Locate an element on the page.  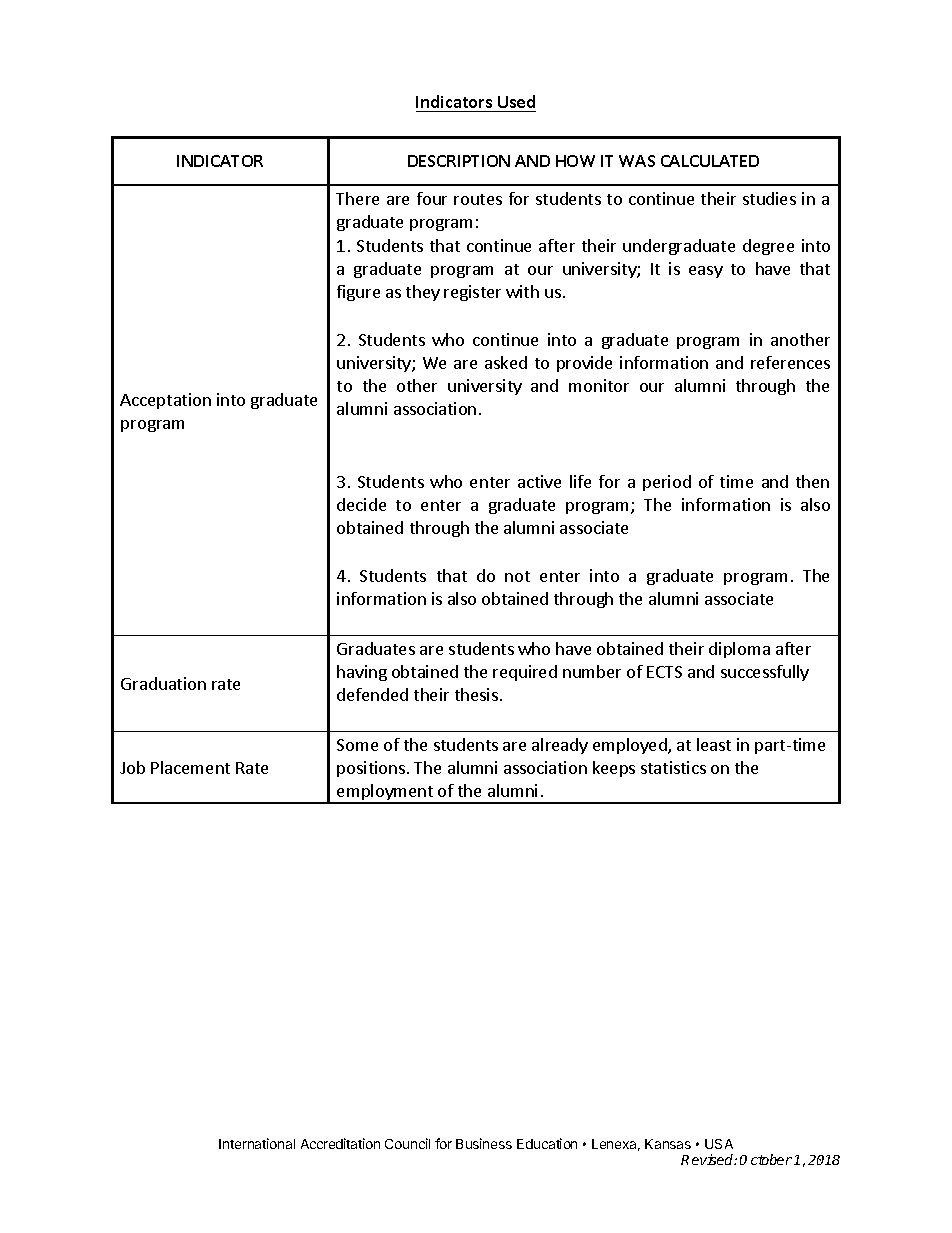
statistics is located at coordinates (673, 767).
